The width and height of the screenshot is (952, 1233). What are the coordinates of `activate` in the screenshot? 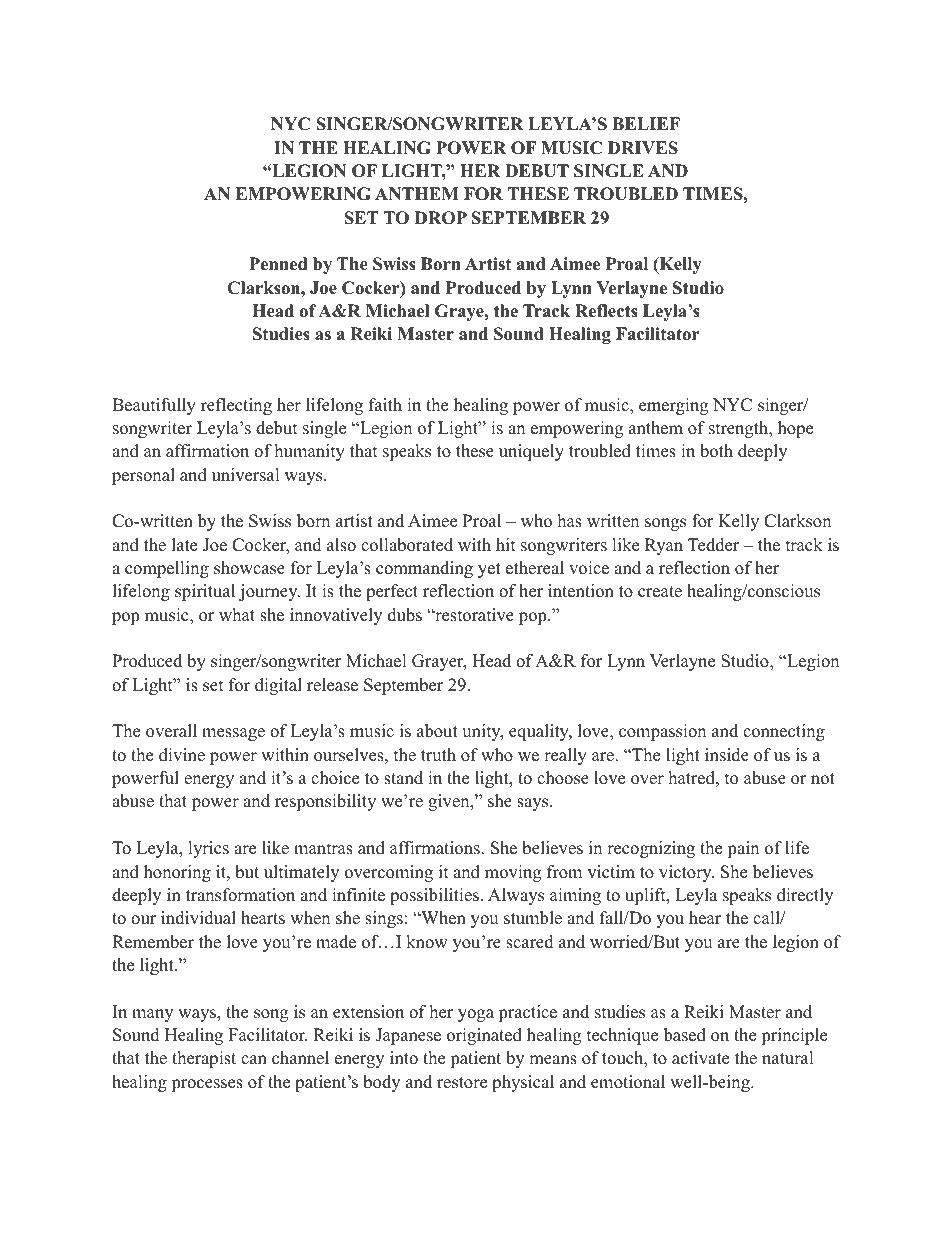 It's located at (700, 1058).
